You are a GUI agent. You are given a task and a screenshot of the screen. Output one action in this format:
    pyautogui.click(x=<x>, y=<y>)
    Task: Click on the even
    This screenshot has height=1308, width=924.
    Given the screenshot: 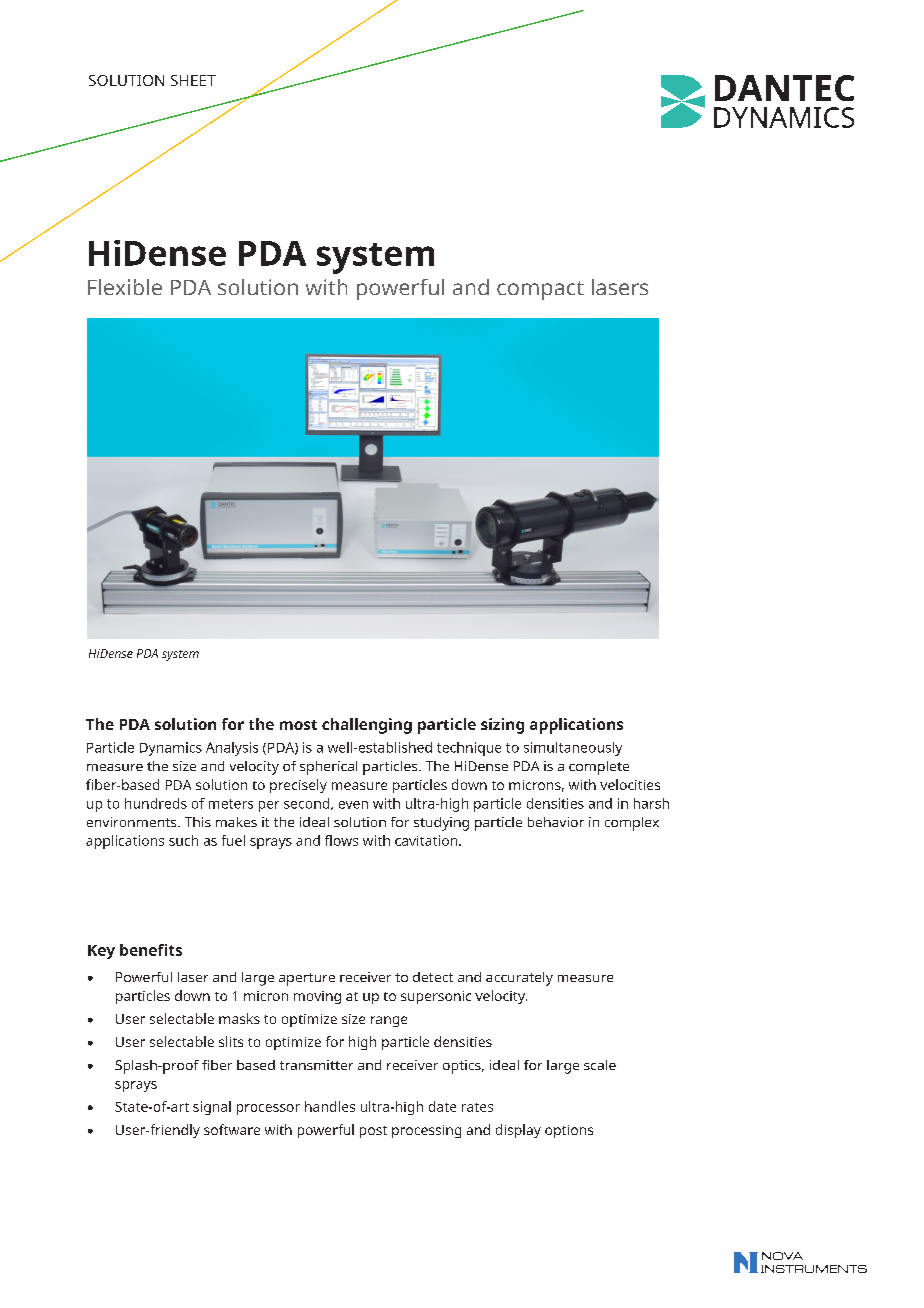 What is the action you would take?
    pyautogui.click(x=353, y=805)
